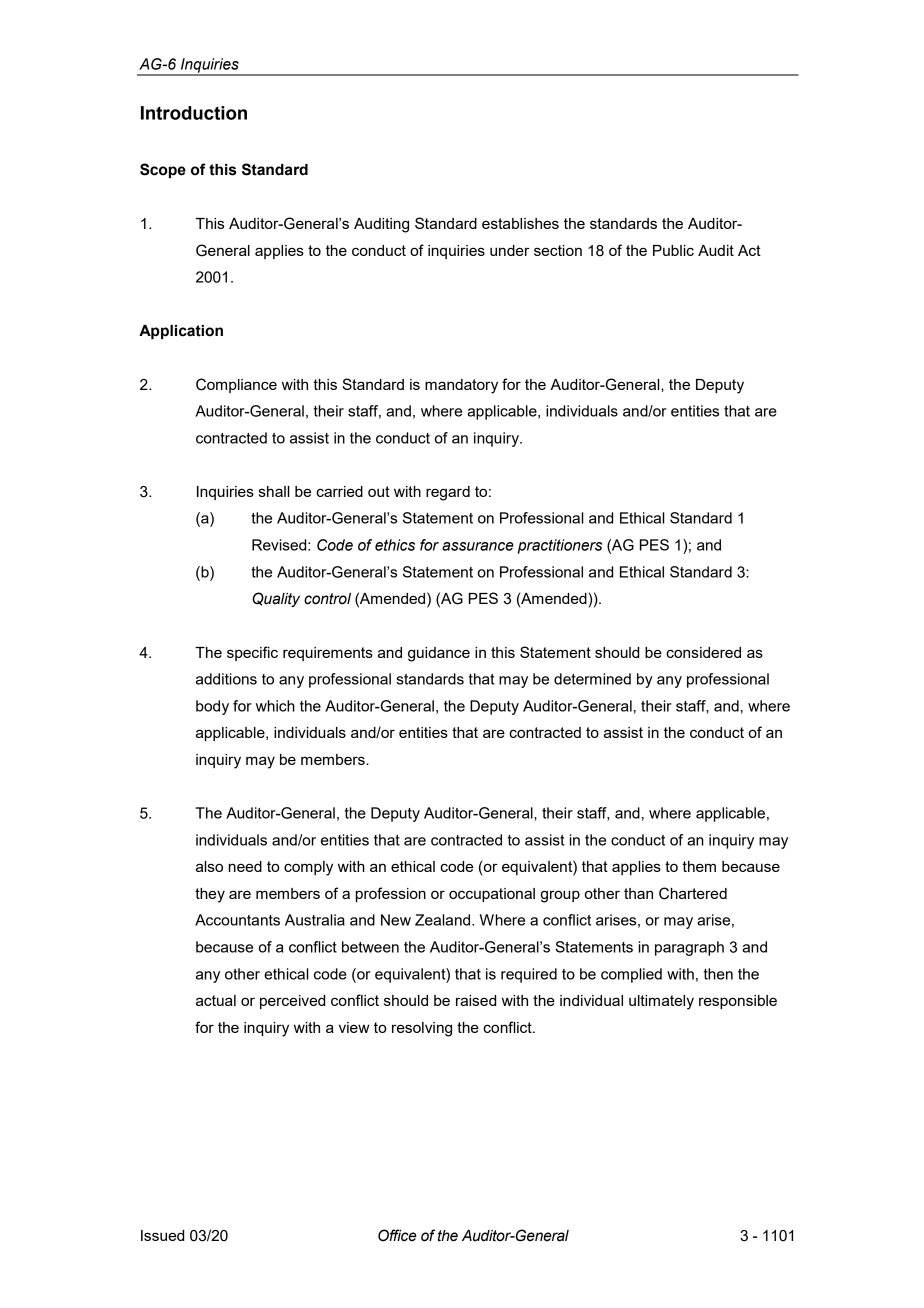 The image size is (924, 1308). I want to click on establishes, so click(520, 223).
